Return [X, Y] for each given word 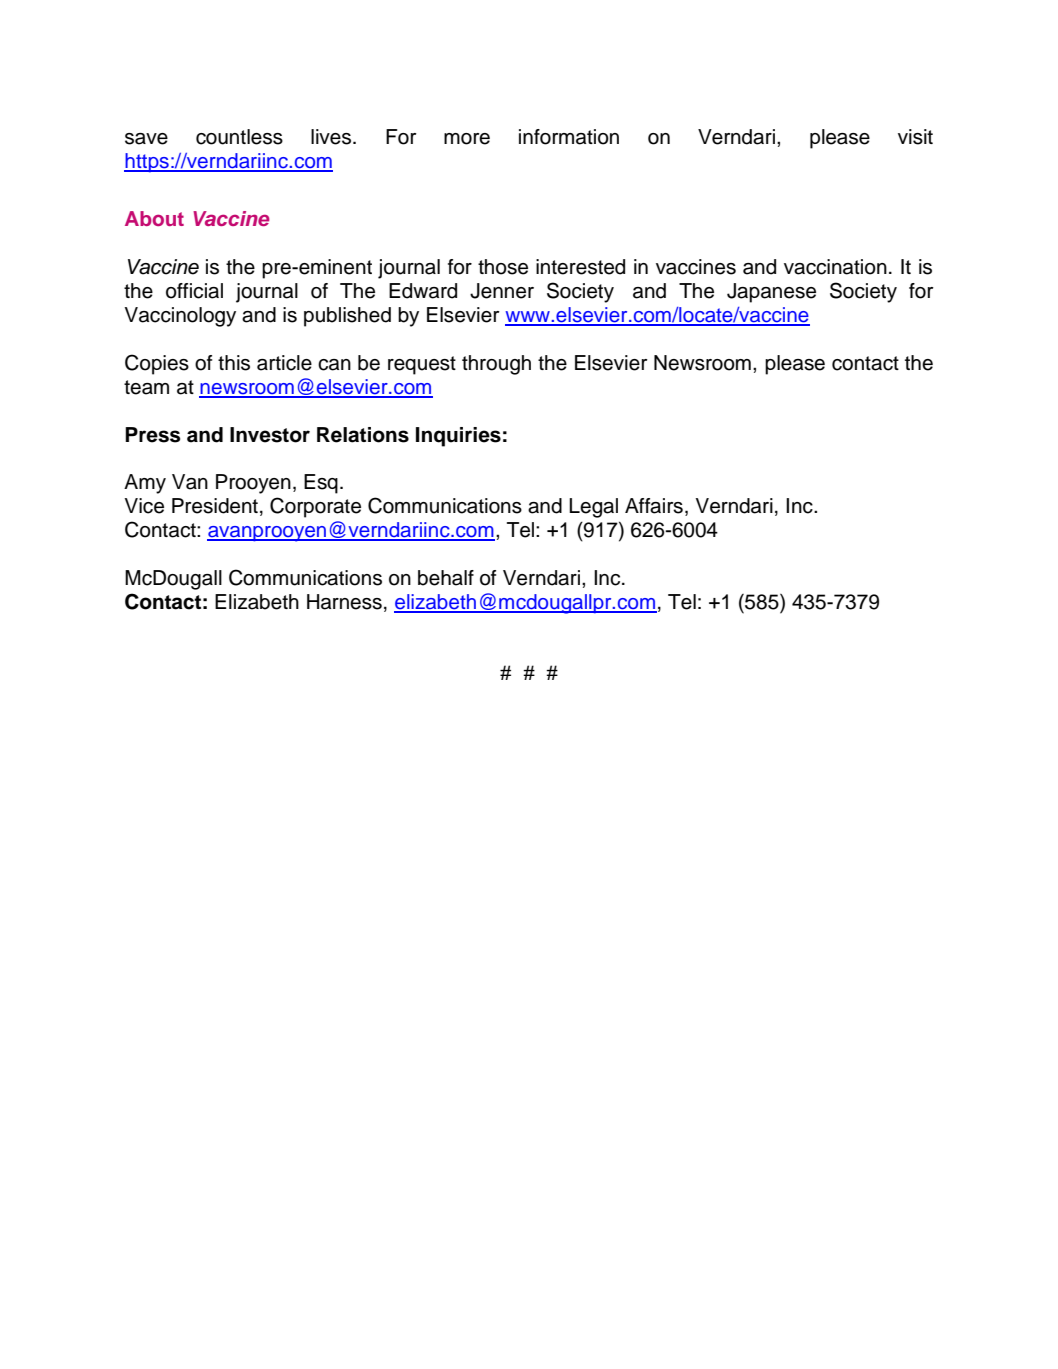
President [215, 506]
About [154, 218]
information [569, 137]
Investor [270, 435]
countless [239, 137]
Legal [593, 508]
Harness [344, 602]
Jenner [502, 291]
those [503, 267]
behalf [446, 578]
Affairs [654, 506]
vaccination [835, 267]
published [347, 317]
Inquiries [458, 437]
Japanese [771, 293]
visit [915, 137]
